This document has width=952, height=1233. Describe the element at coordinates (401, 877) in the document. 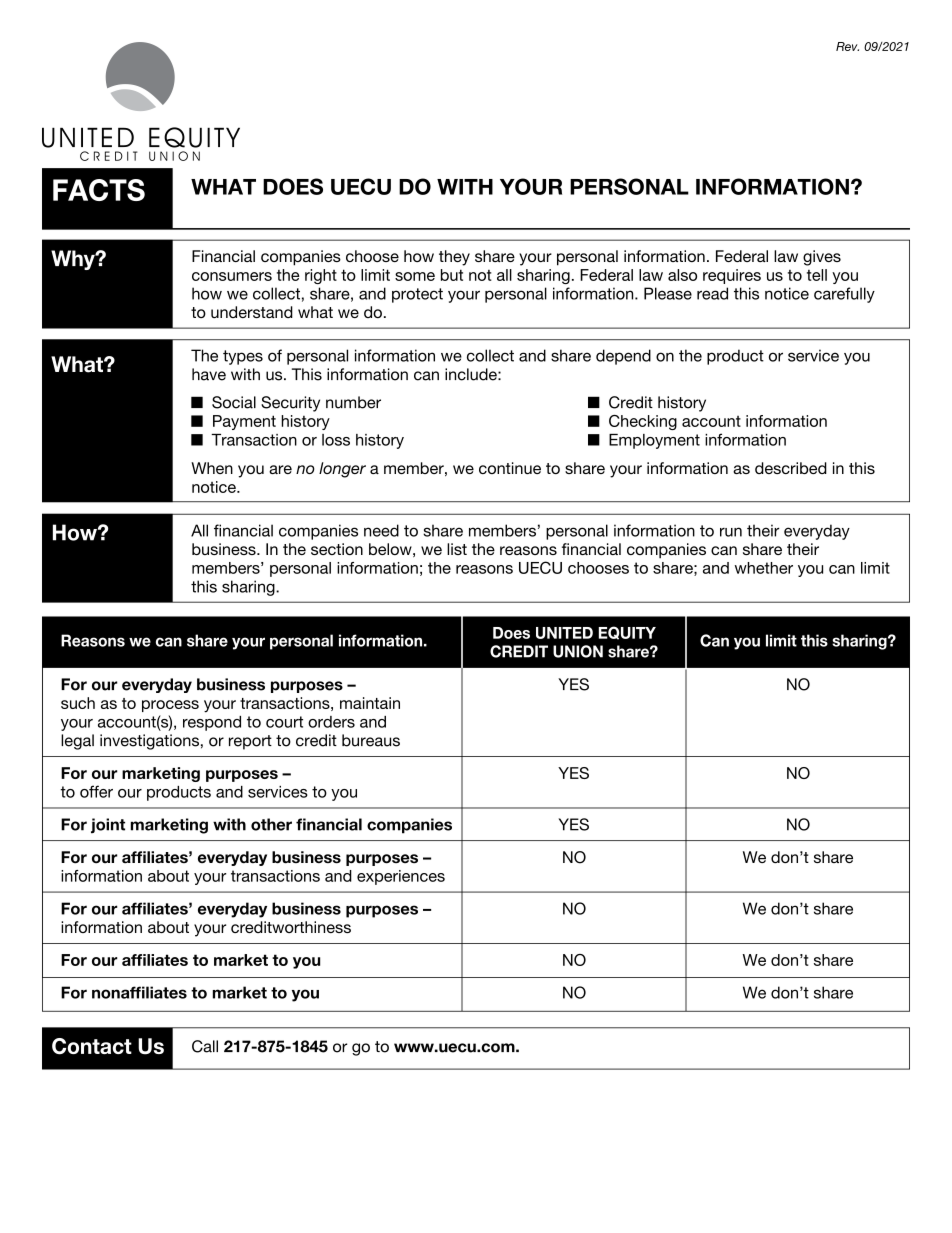

I see `experiences` at that location.
